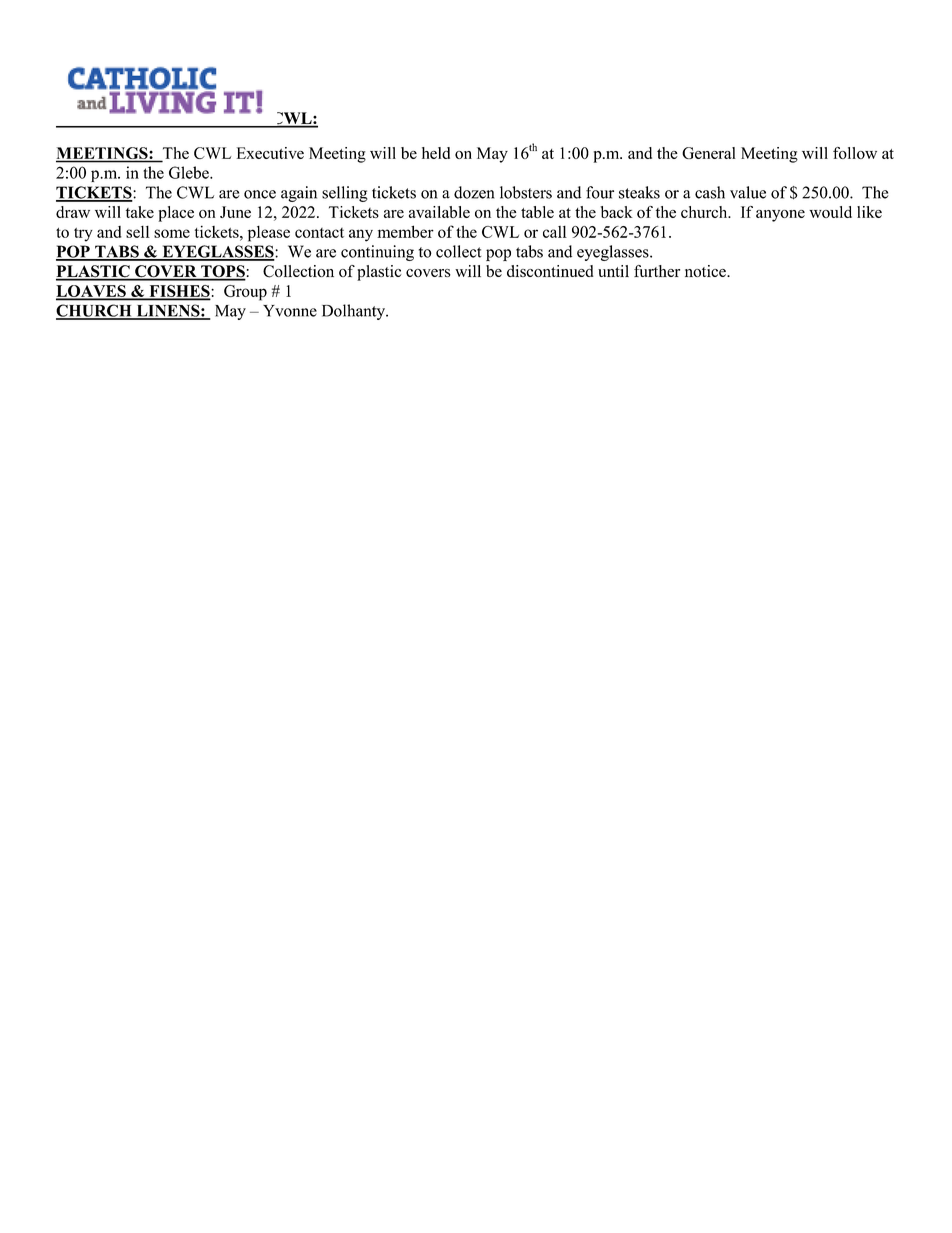  Describe the element at coordinates (436, 153) in the document. I see `held` at that location.
